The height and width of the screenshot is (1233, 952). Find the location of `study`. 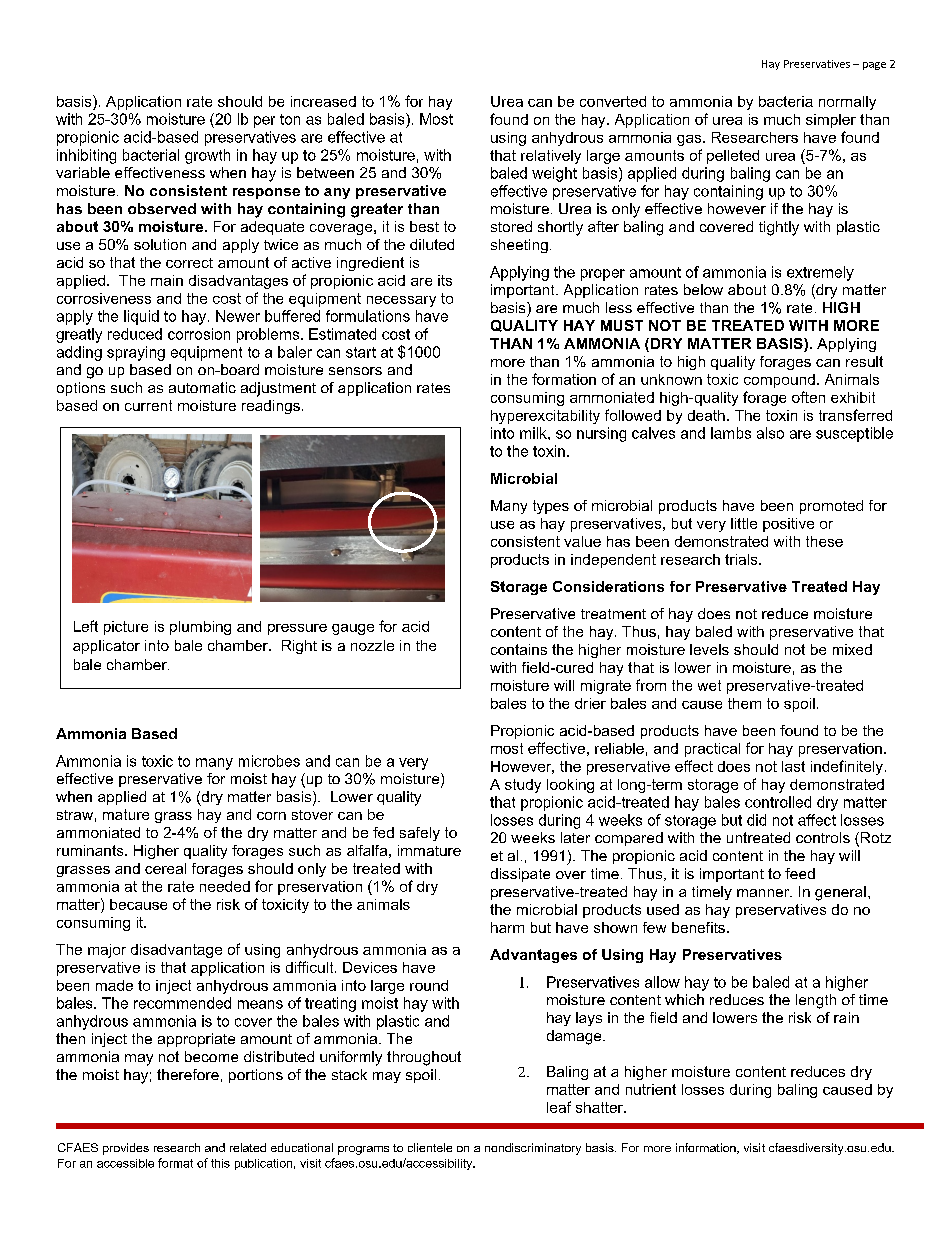

study is located at coordinates (523, 786).
